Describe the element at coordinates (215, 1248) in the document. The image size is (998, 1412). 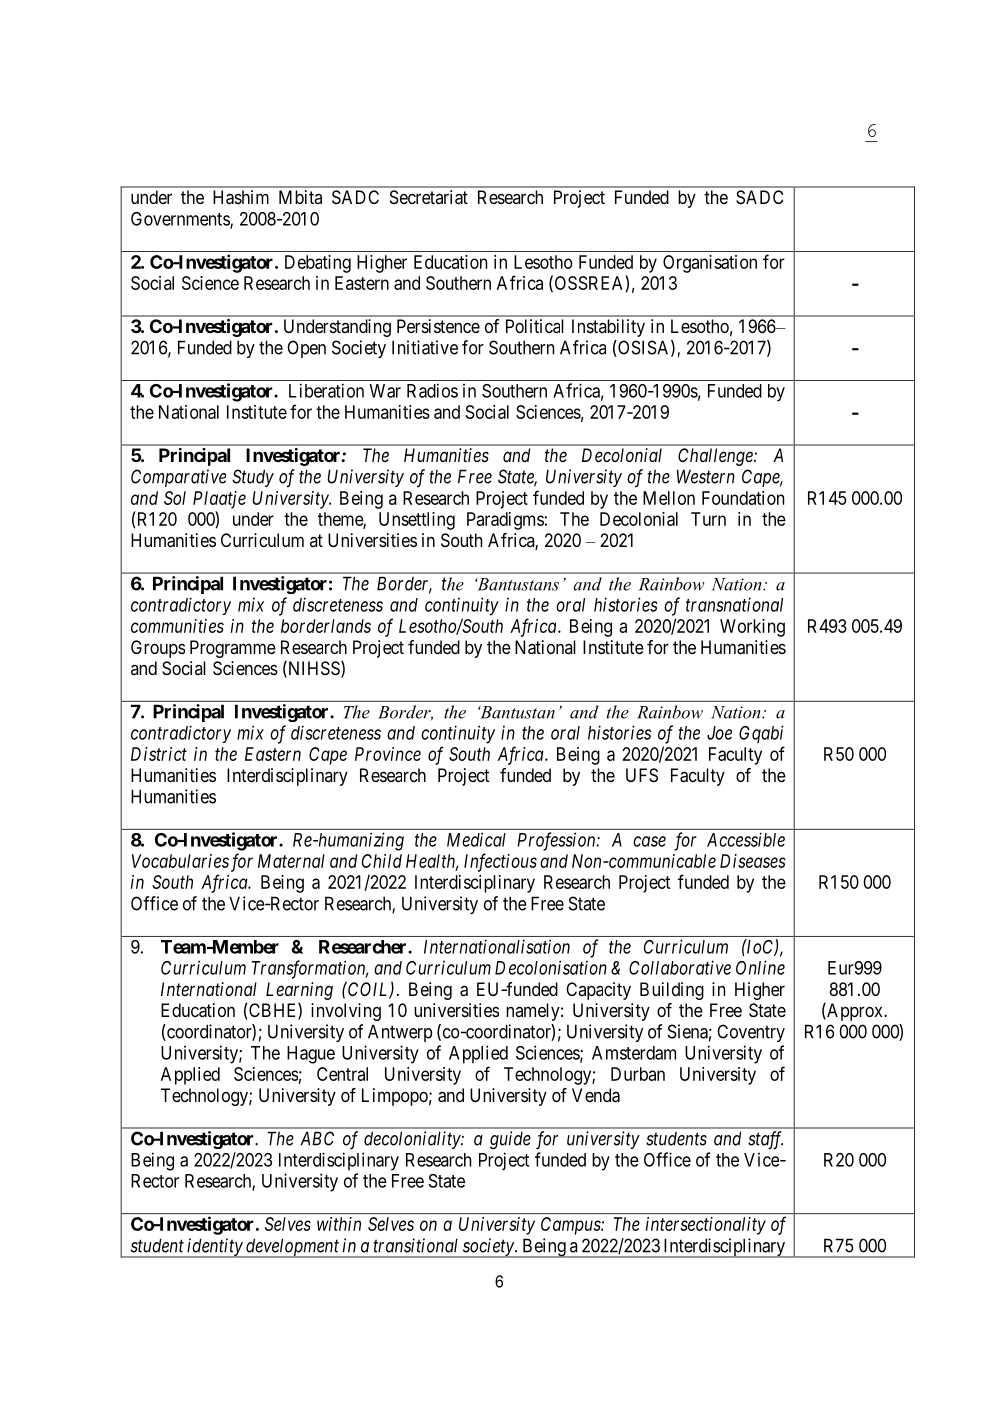
I see `identity` at that location.
